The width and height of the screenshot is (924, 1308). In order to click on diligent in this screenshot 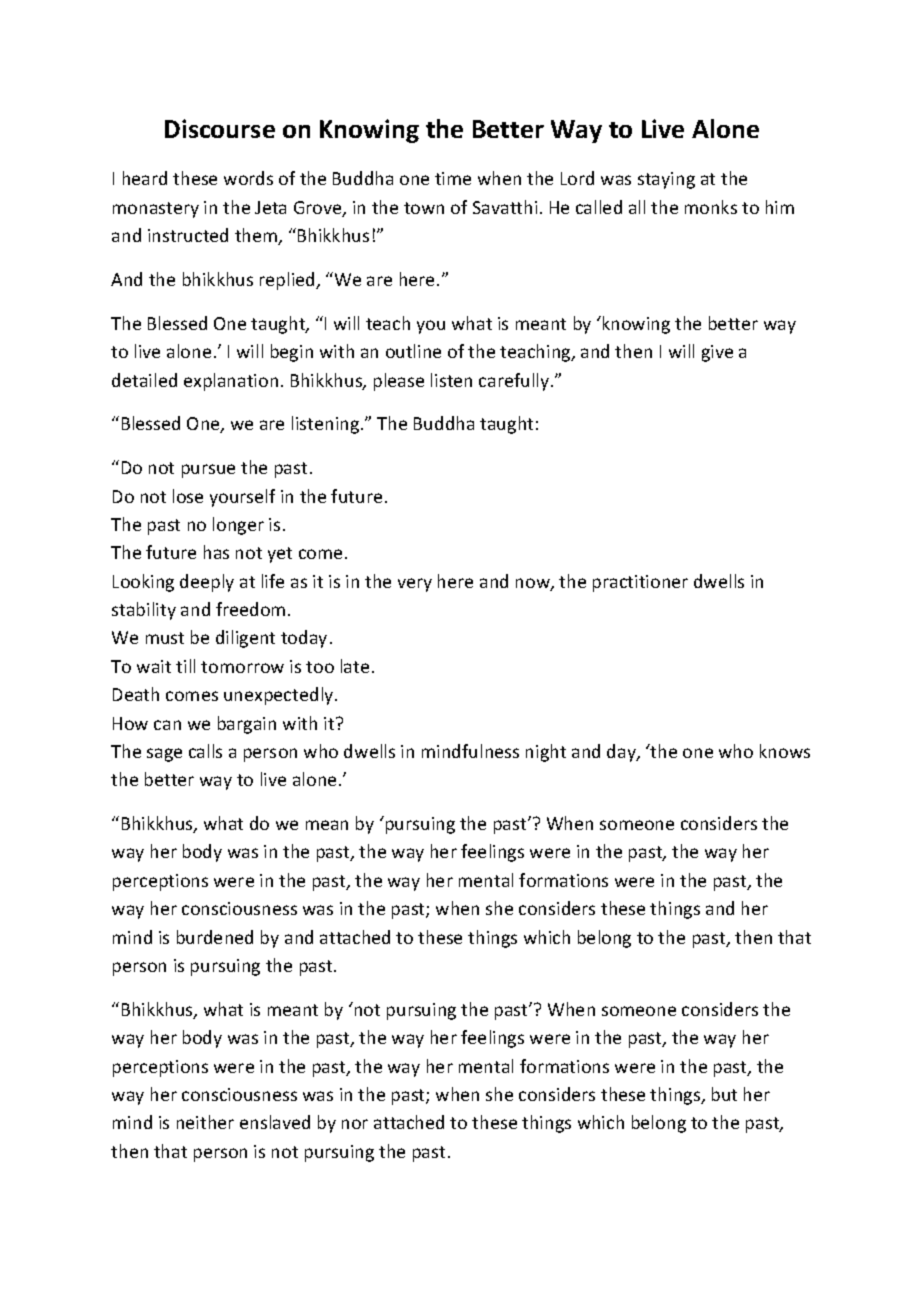, I will do `click(245, 639)`.
